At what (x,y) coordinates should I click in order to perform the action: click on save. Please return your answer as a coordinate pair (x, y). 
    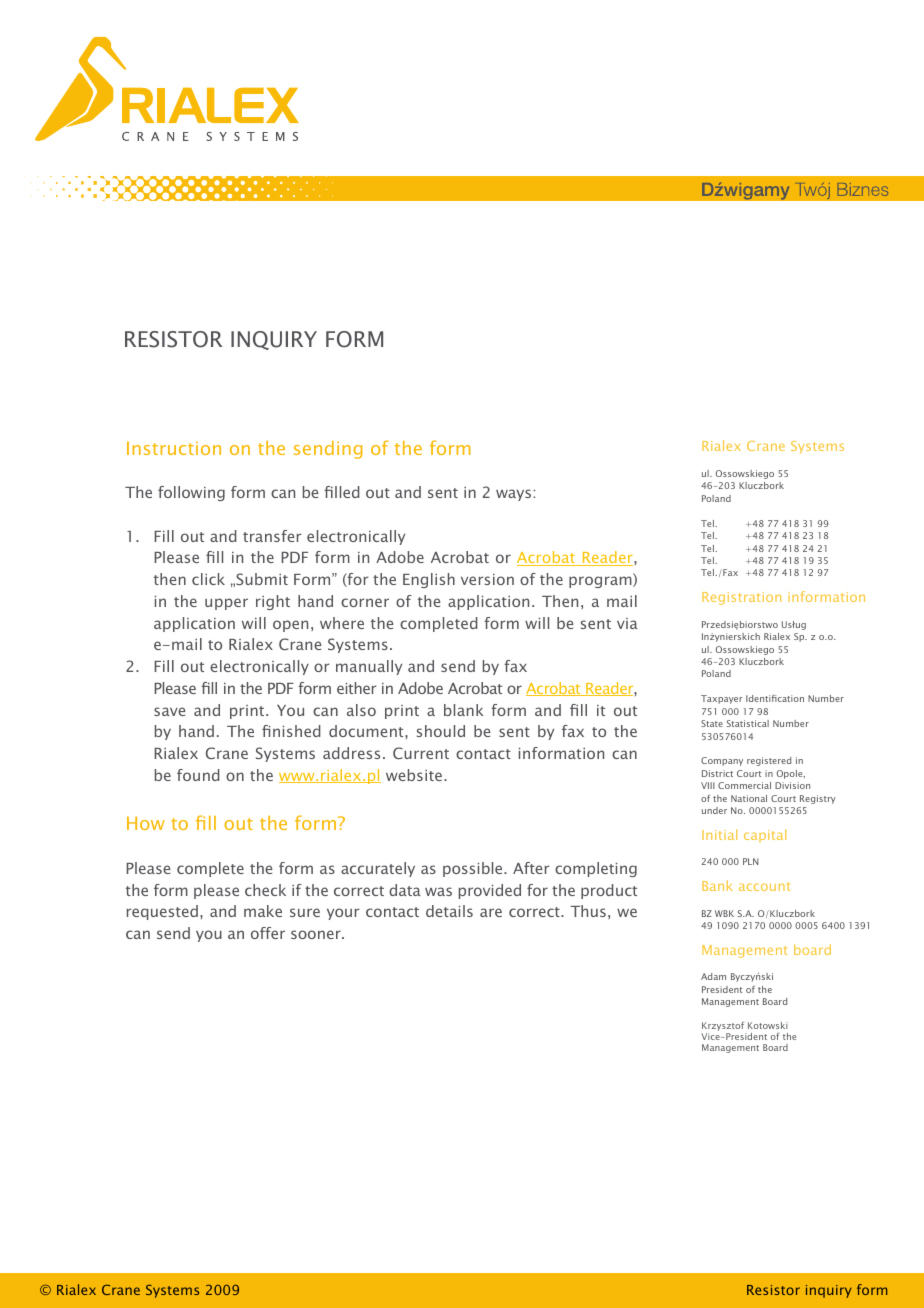
    Looking at the image, I should click on (170, 711).
